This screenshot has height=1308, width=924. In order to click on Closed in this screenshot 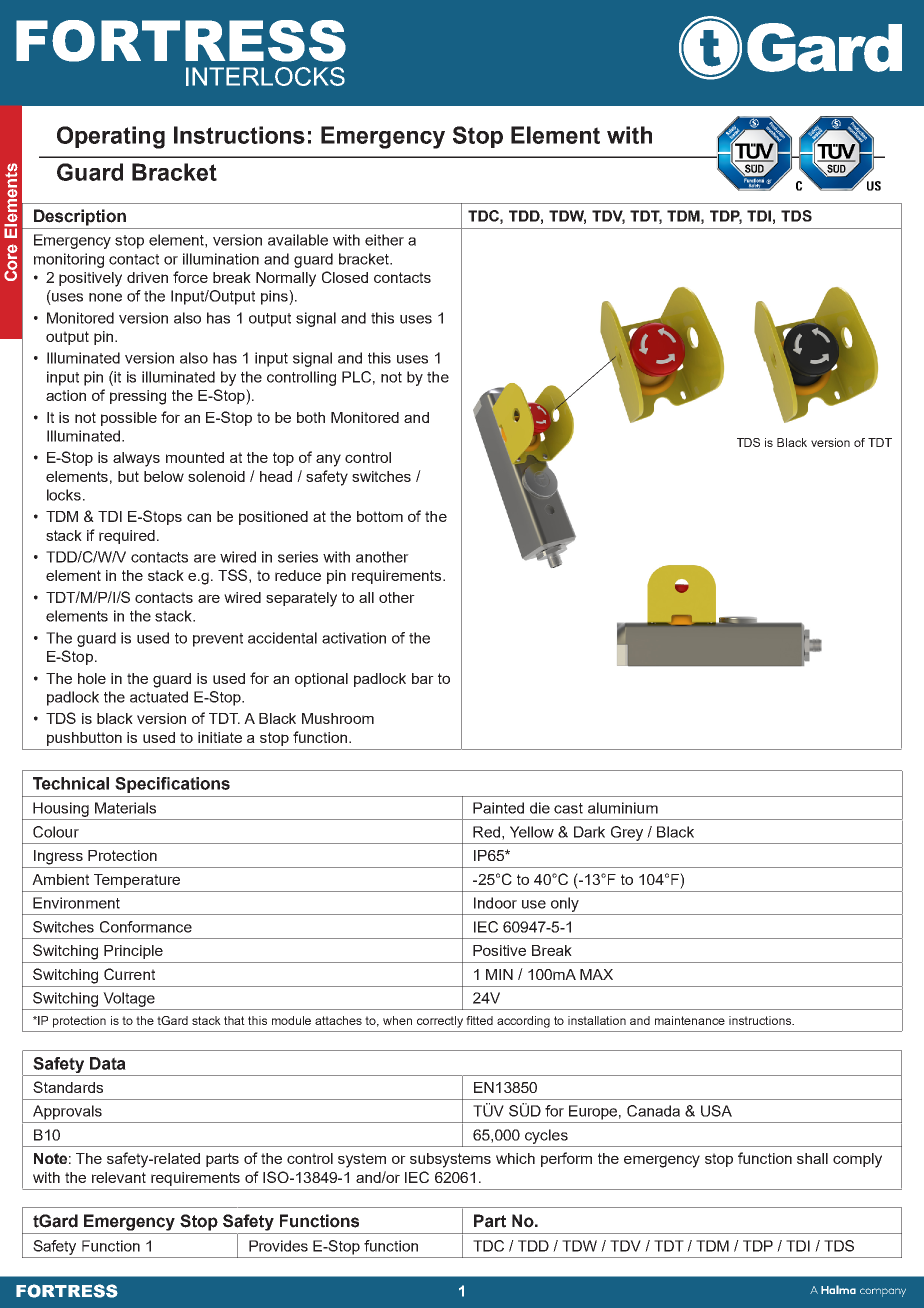, I will do `click(345, 277)`.
